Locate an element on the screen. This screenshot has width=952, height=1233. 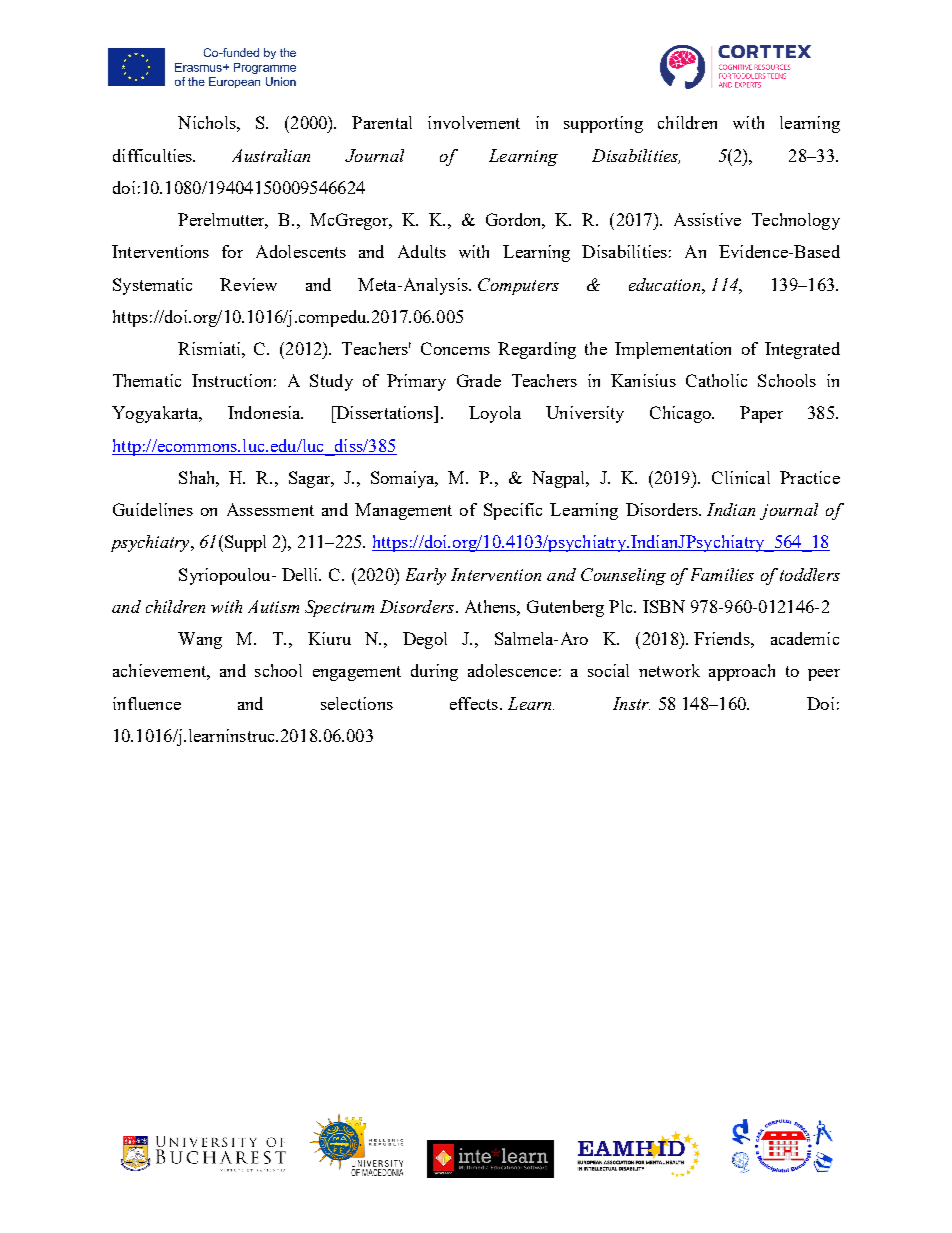
approach is located at coordinates (742, 672).
